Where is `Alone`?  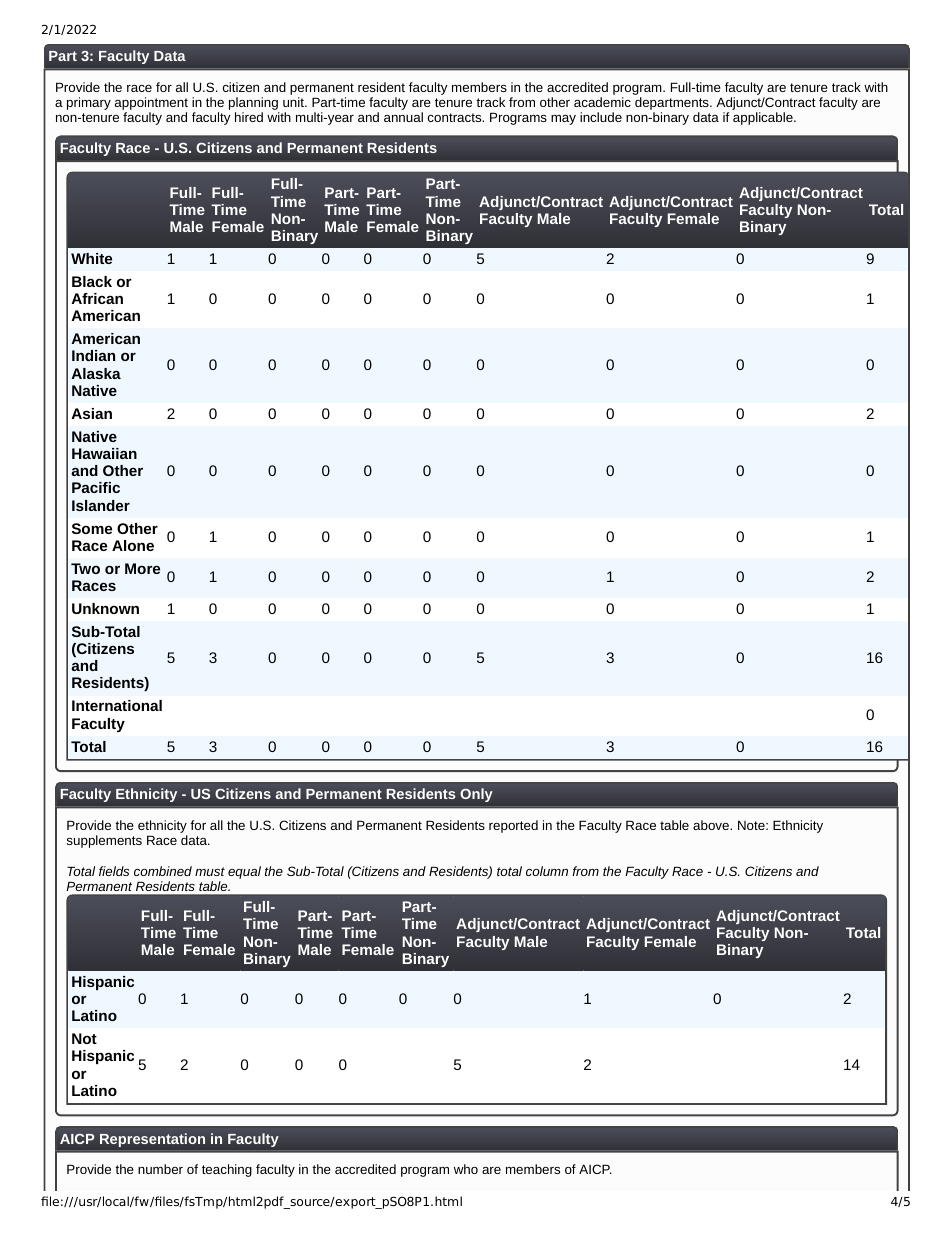 Alone is located at coordinates (133, 545).
